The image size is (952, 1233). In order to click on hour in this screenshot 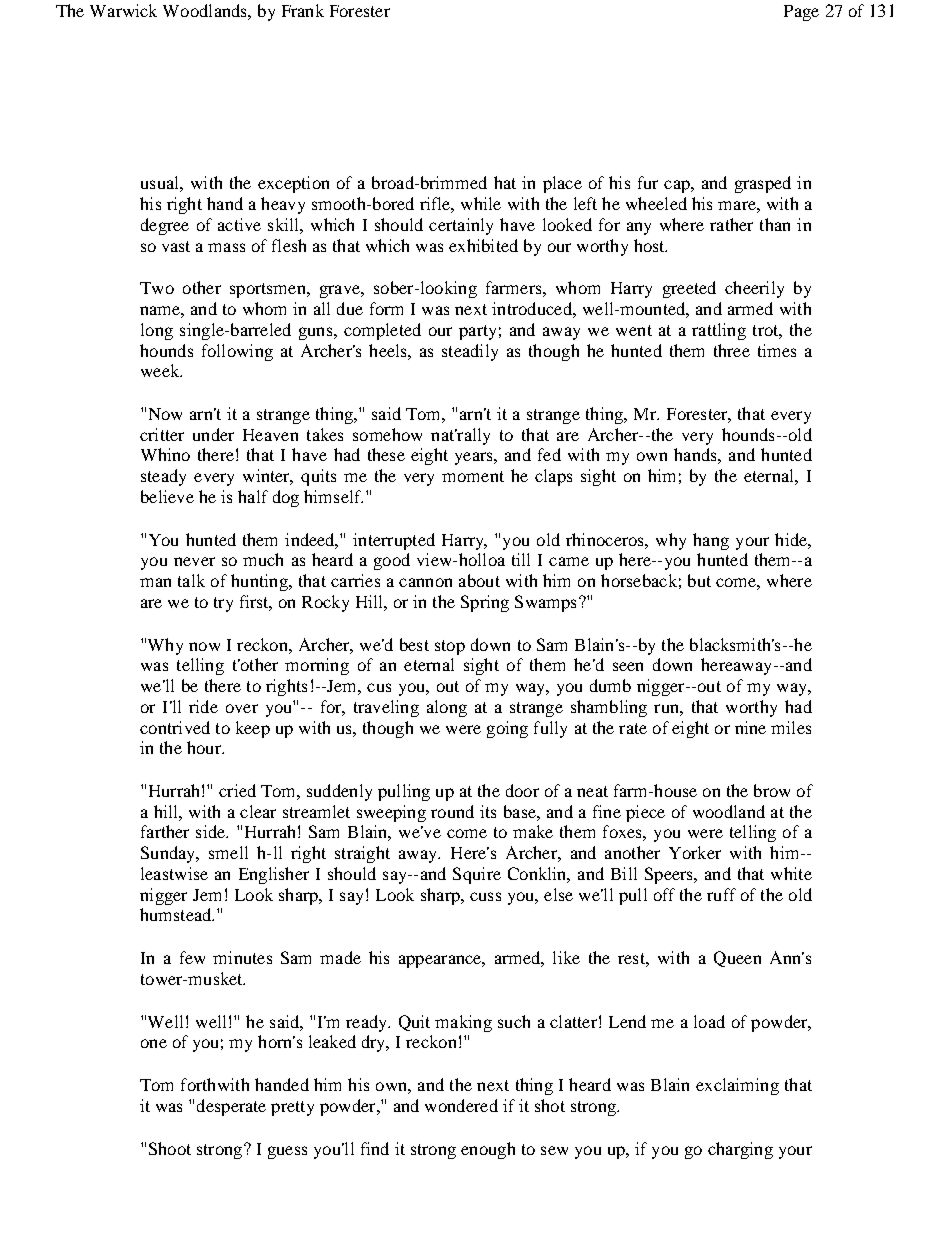, I will do `click(205, 747)`.
